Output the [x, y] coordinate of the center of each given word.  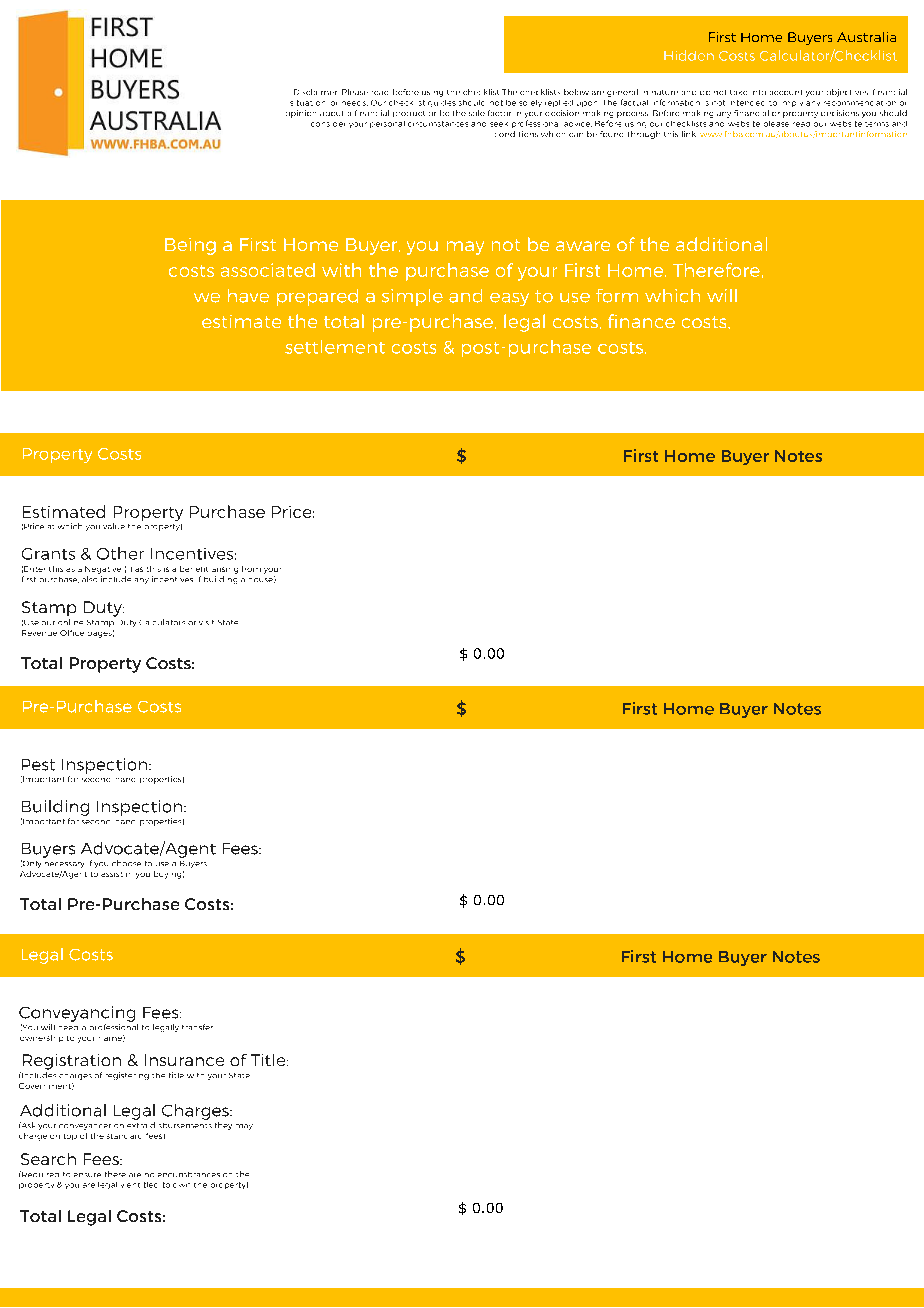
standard [124, 1136]
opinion [301, 114]
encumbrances [189, 1174]
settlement [335, 347]
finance [641, 321]
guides [442, 103]
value [114, 526]
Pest [38, 765]
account [786, 92]
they [223, 1126]
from [251, 569]
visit [206, 622]
